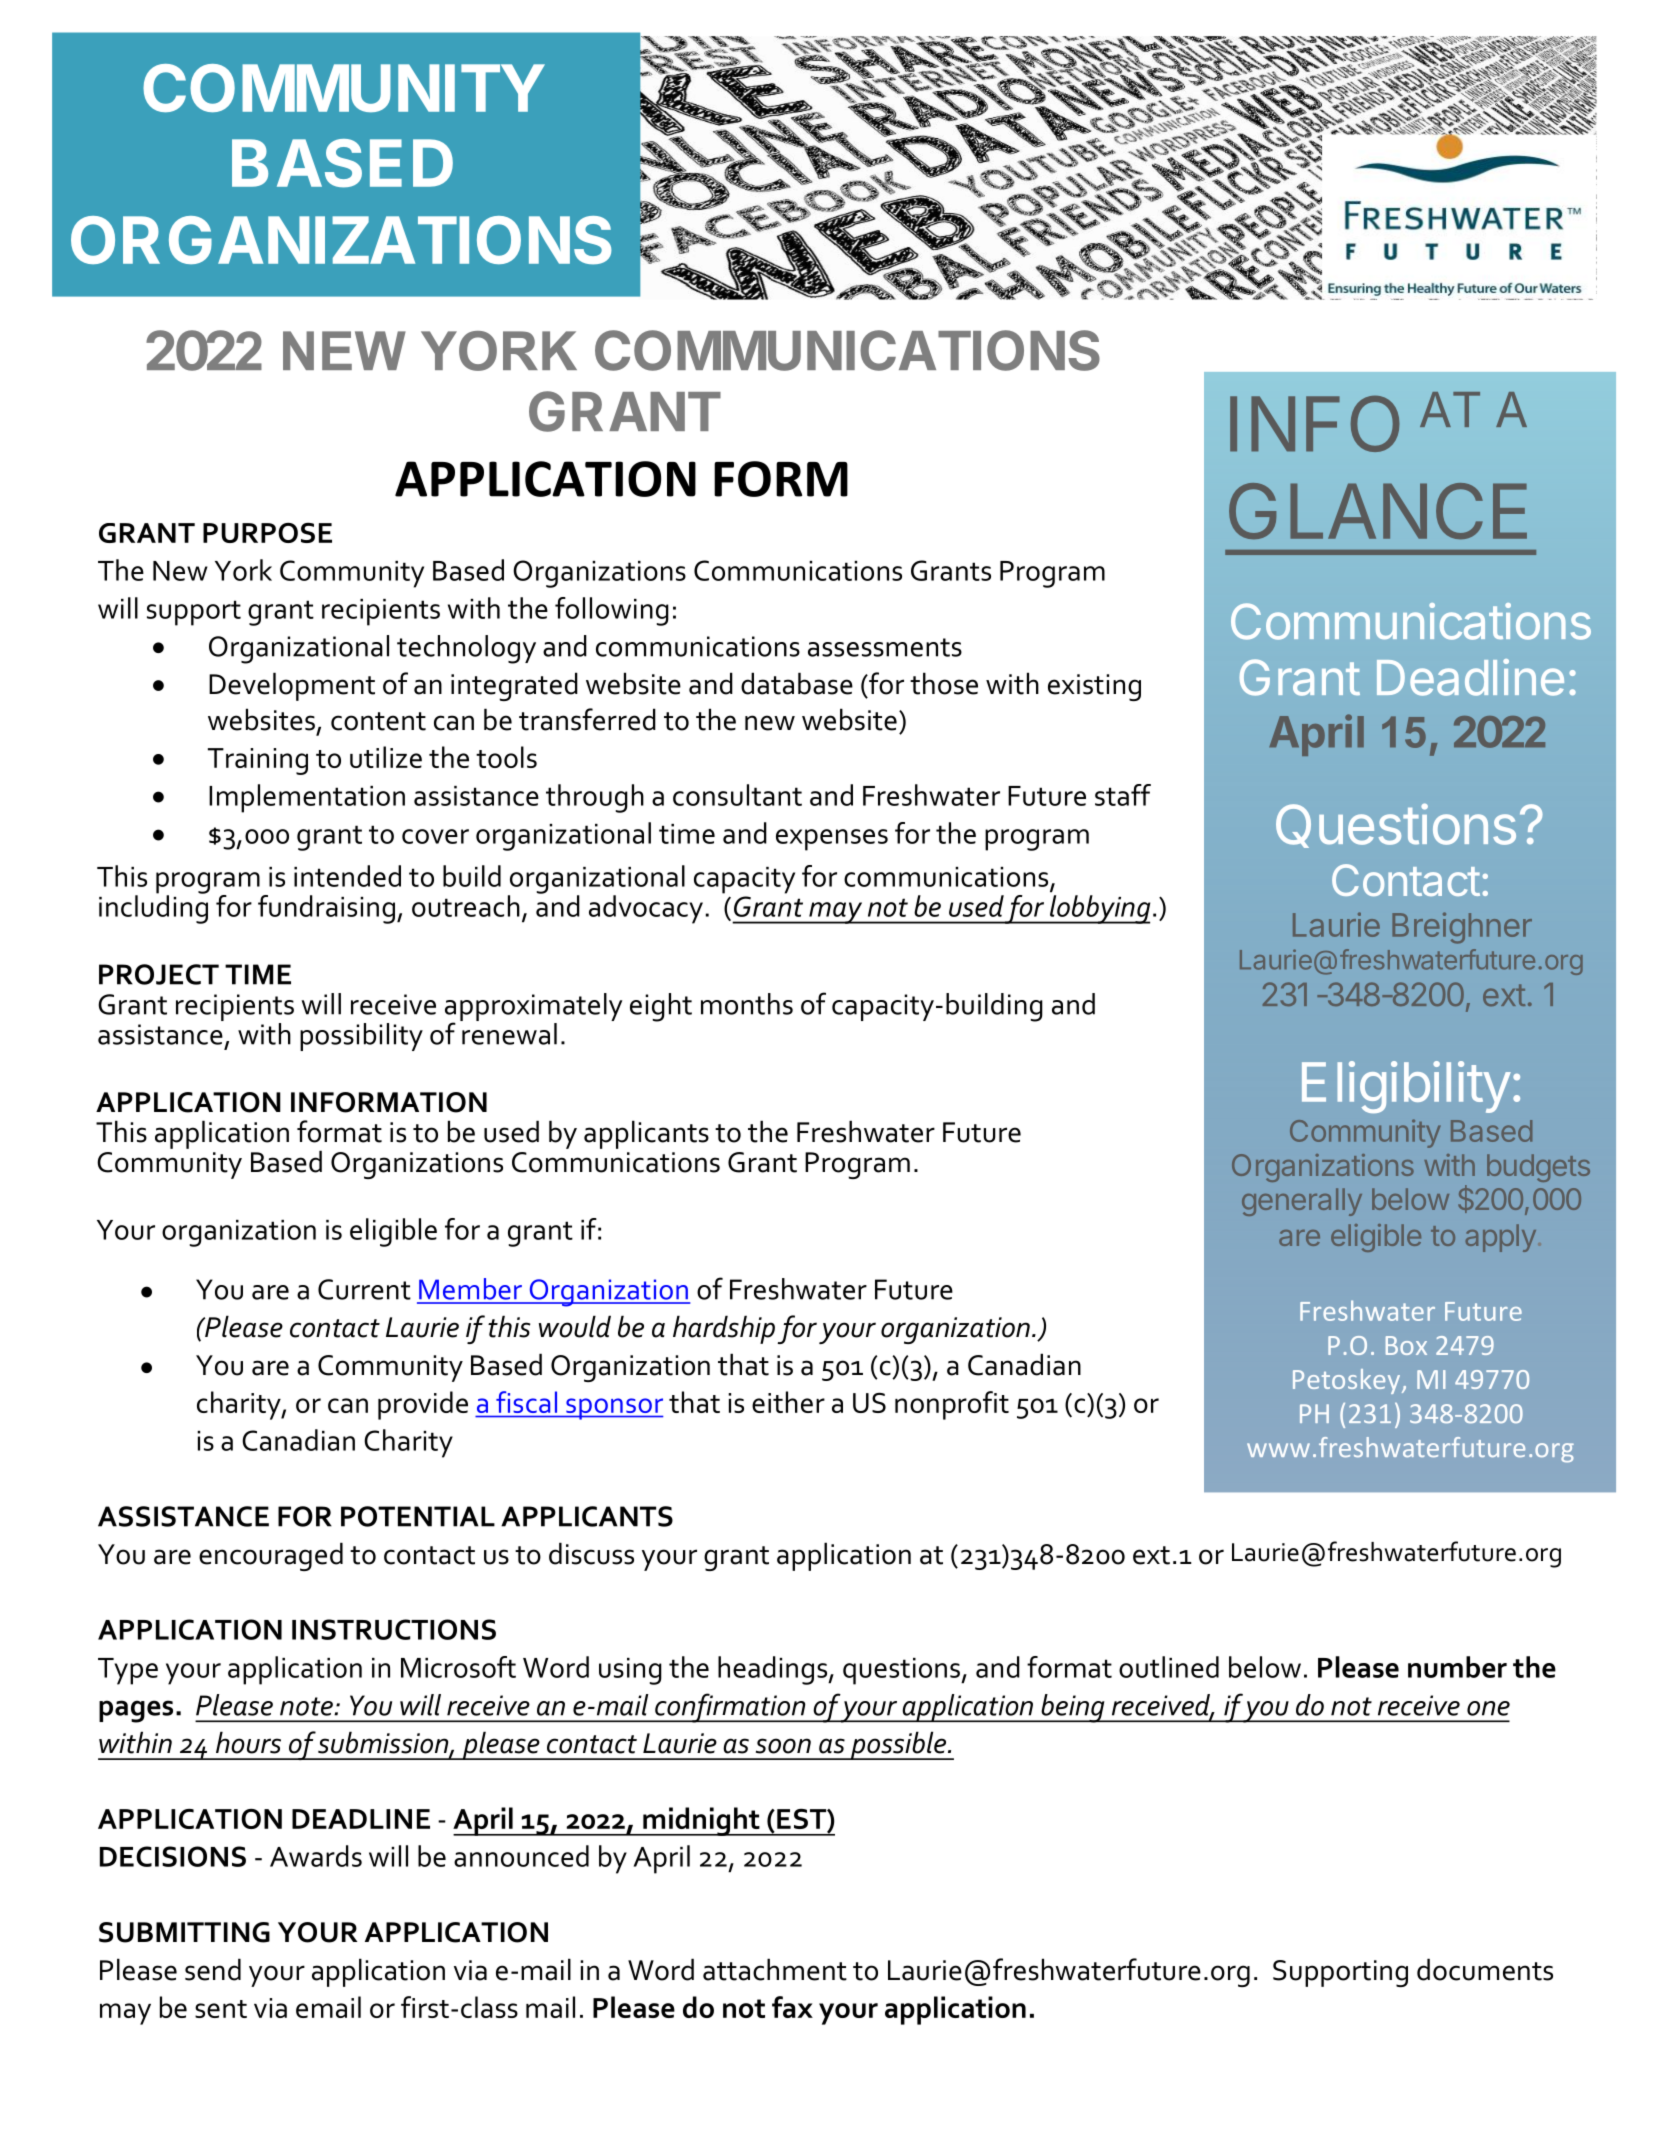 The width and height of the page is (1662, 2151). Describe the element at coordinates (788, 1402) in the page. I see `either` at that location.
